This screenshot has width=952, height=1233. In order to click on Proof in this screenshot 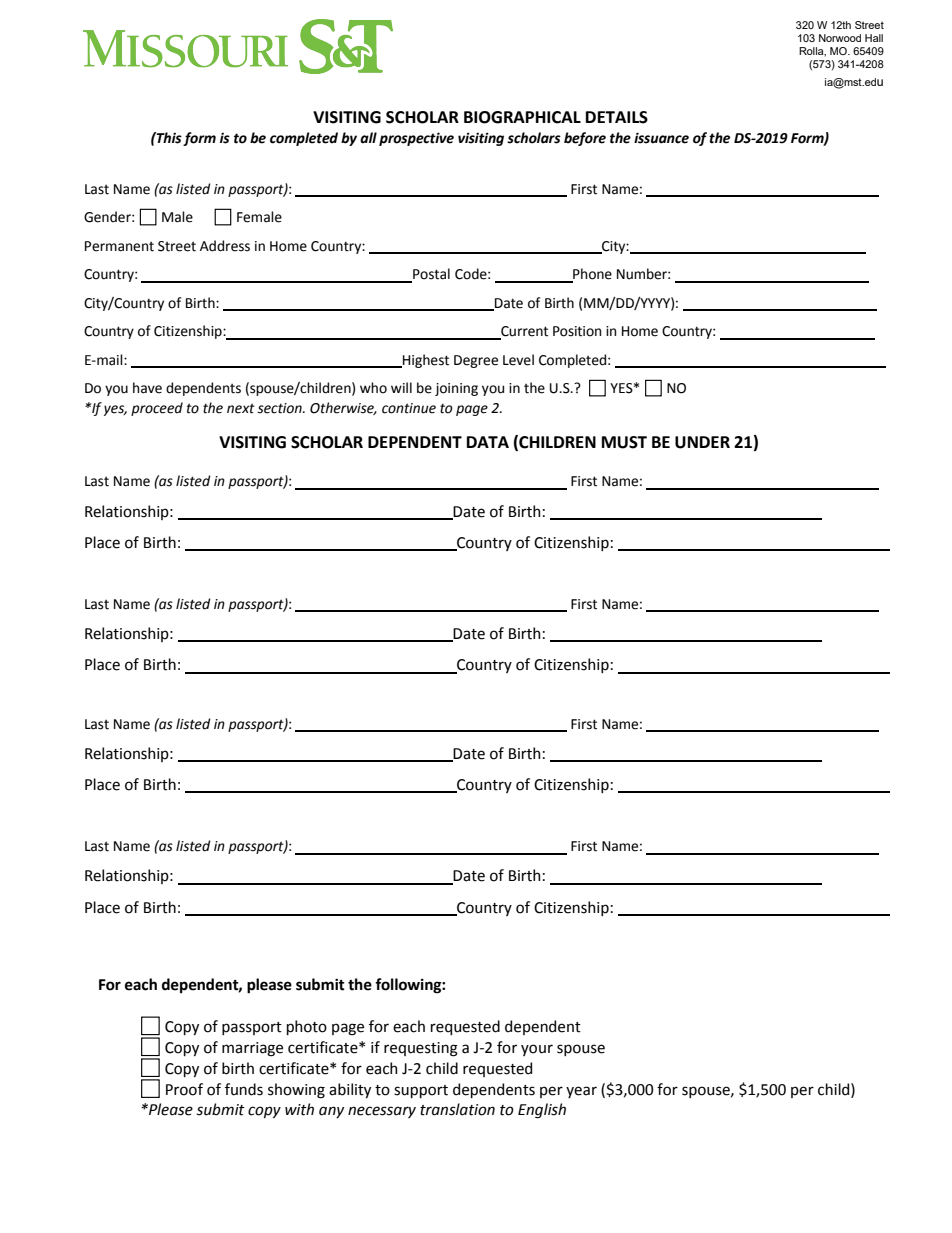, I will do `click(184, 1089)`.
